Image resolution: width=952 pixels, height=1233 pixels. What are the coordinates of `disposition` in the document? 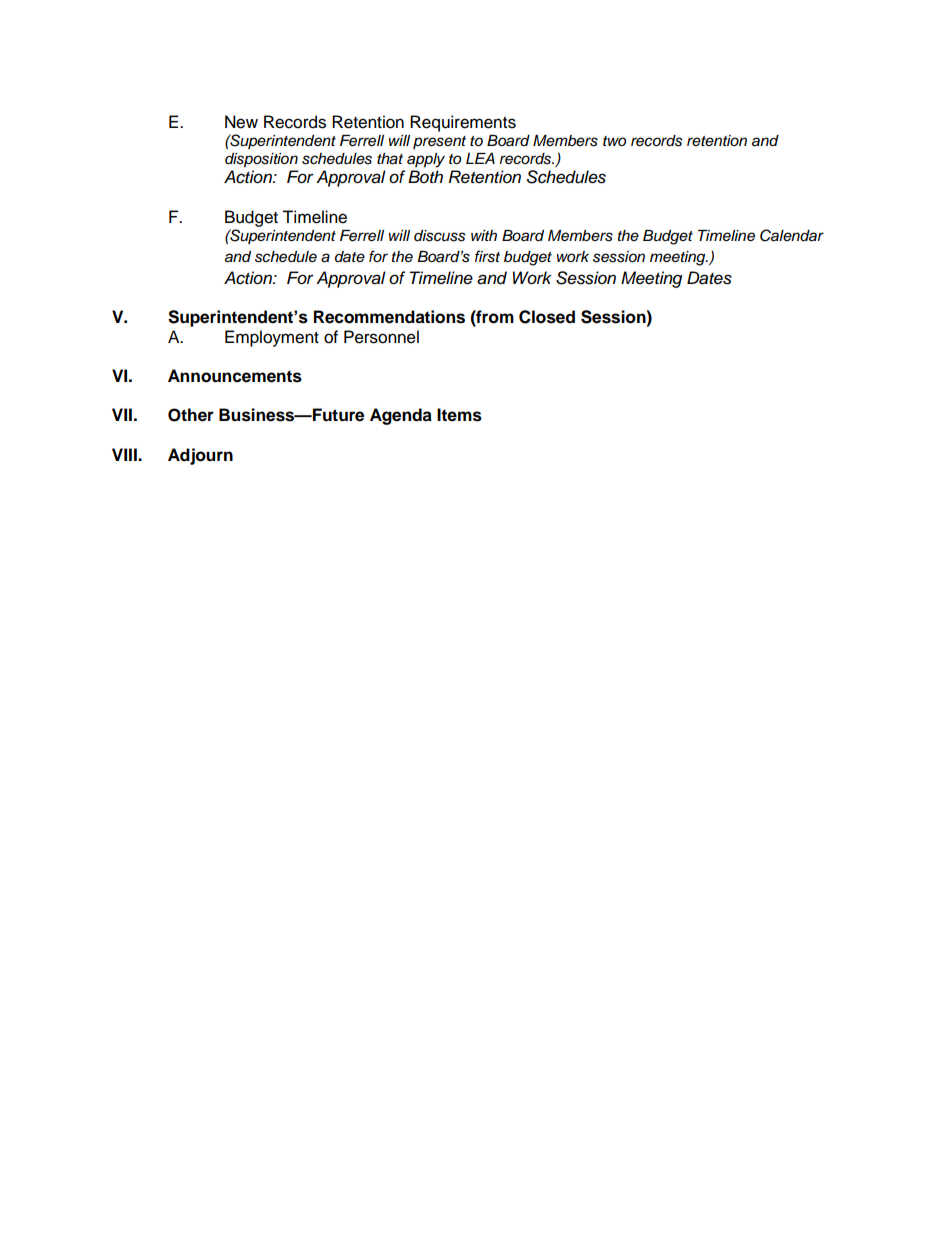 It's located at (261, 160).
